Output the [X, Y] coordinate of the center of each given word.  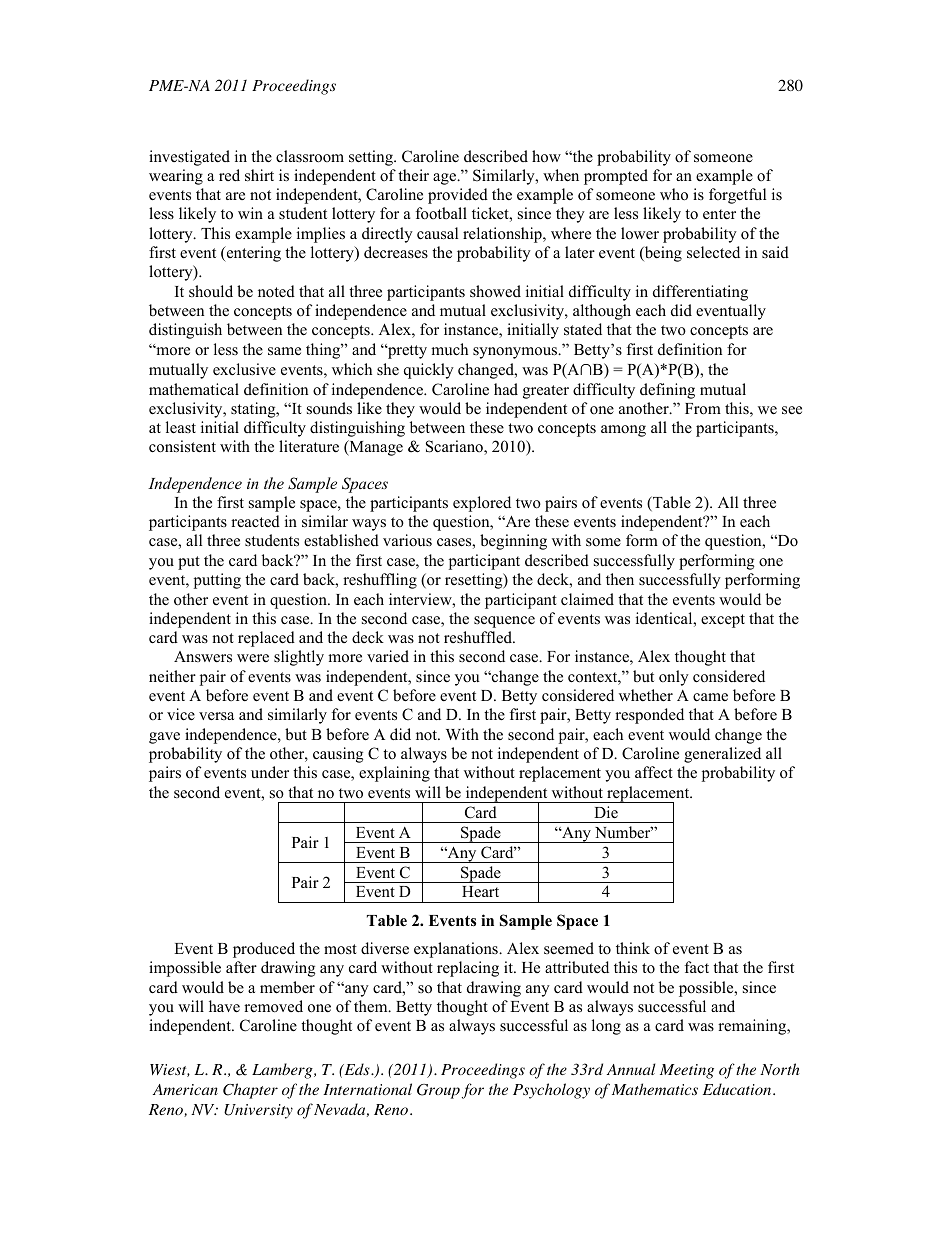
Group [438, 1091]
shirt [259, 175]
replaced [266, 639]
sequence [504, 622]
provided [458, 196]
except [723, 621]
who [674, 194]
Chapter [250, 1091]
